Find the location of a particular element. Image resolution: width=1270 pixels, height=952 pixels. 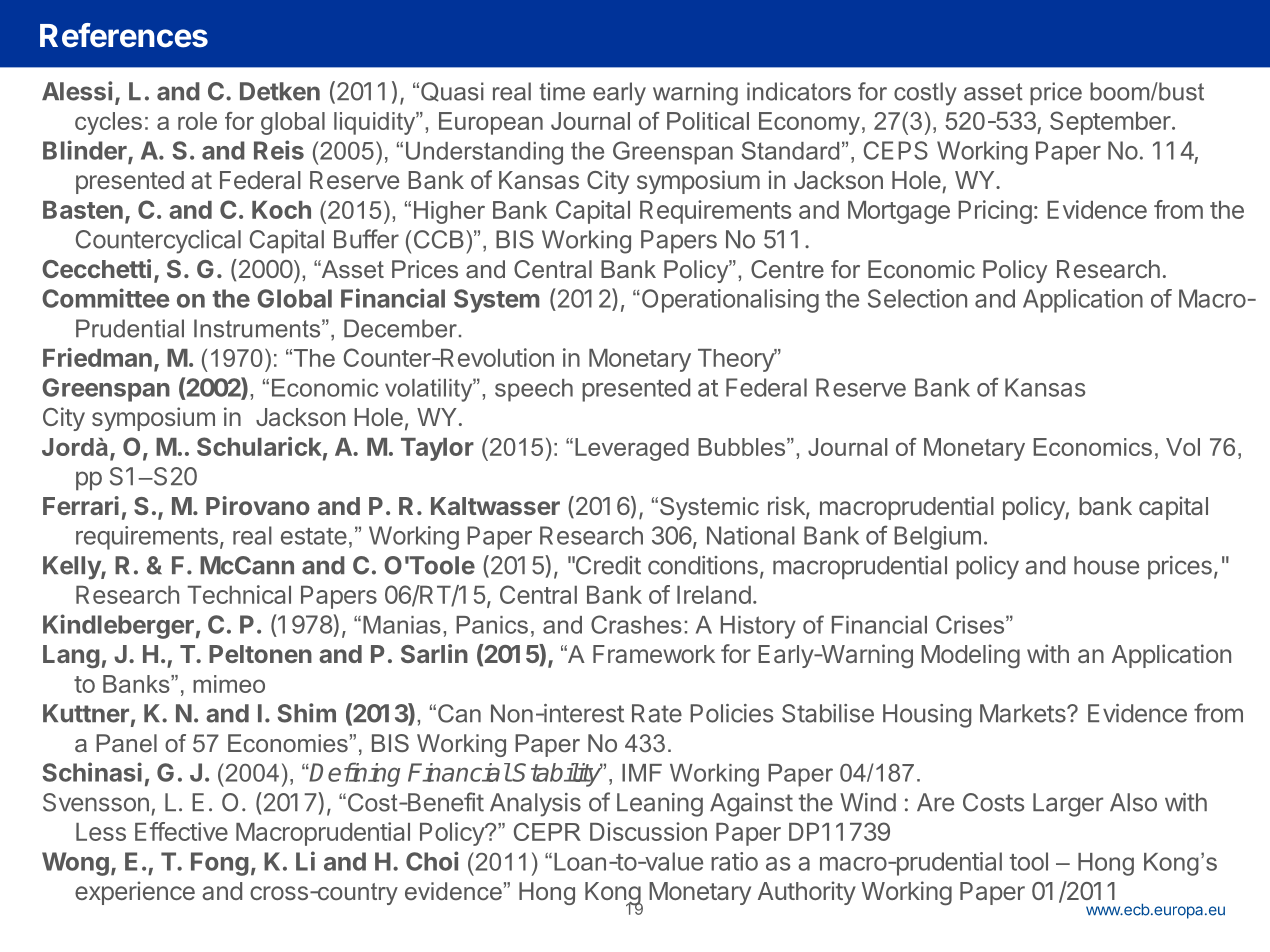

Technical is located at coordinates (239, 594).
